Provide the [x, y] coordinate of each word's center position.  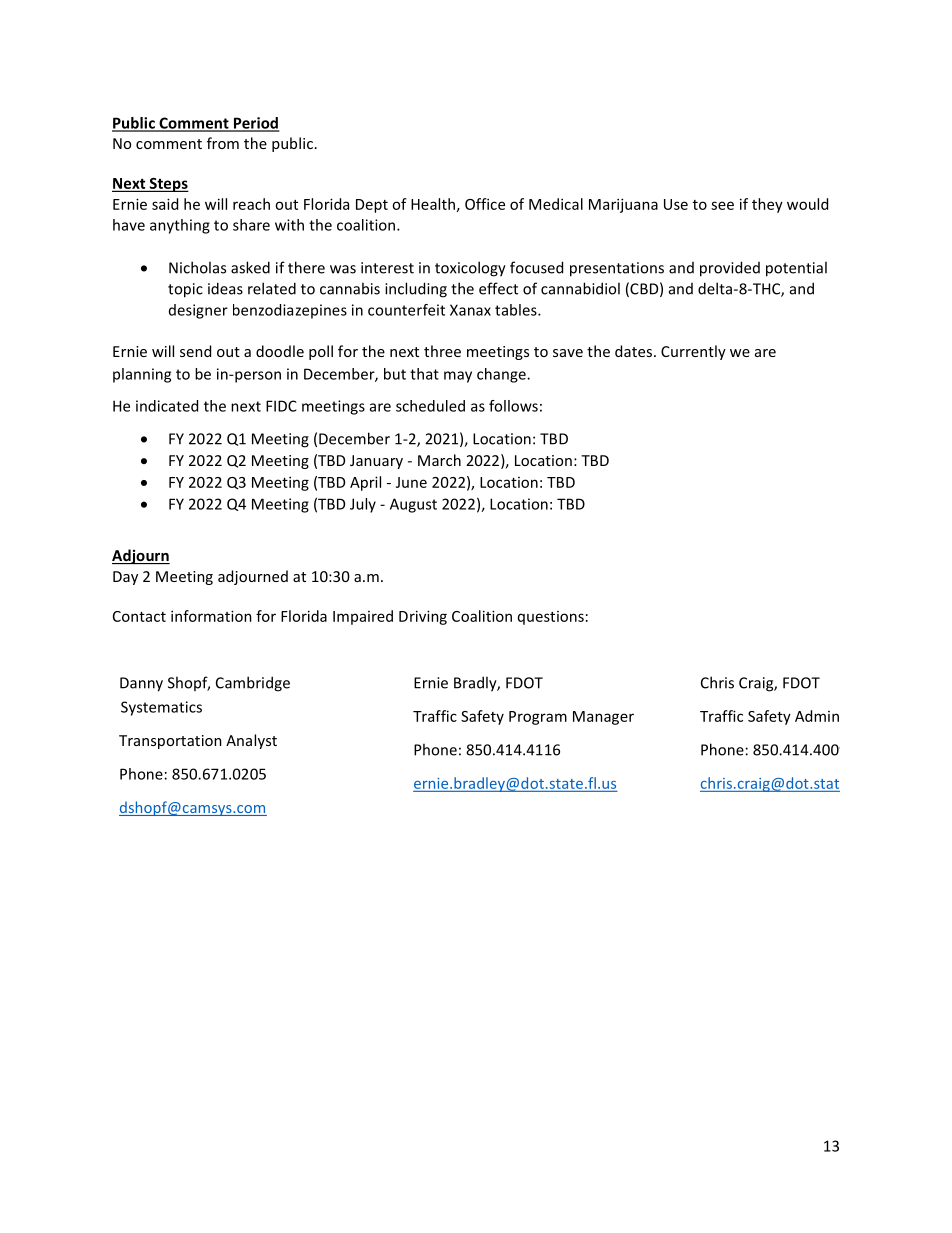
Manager [603, 718]
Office [485, 204]
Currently [693, 352]
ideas [225, 288]
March [439, 460]
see [722, 205]
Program [538, 718]
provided [730, 269]
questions [551, 618]
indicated [167, 406]
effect [498, 288]
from [223, 143]
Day [125, 578]
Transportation [170, 742]
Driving [423, 617]
